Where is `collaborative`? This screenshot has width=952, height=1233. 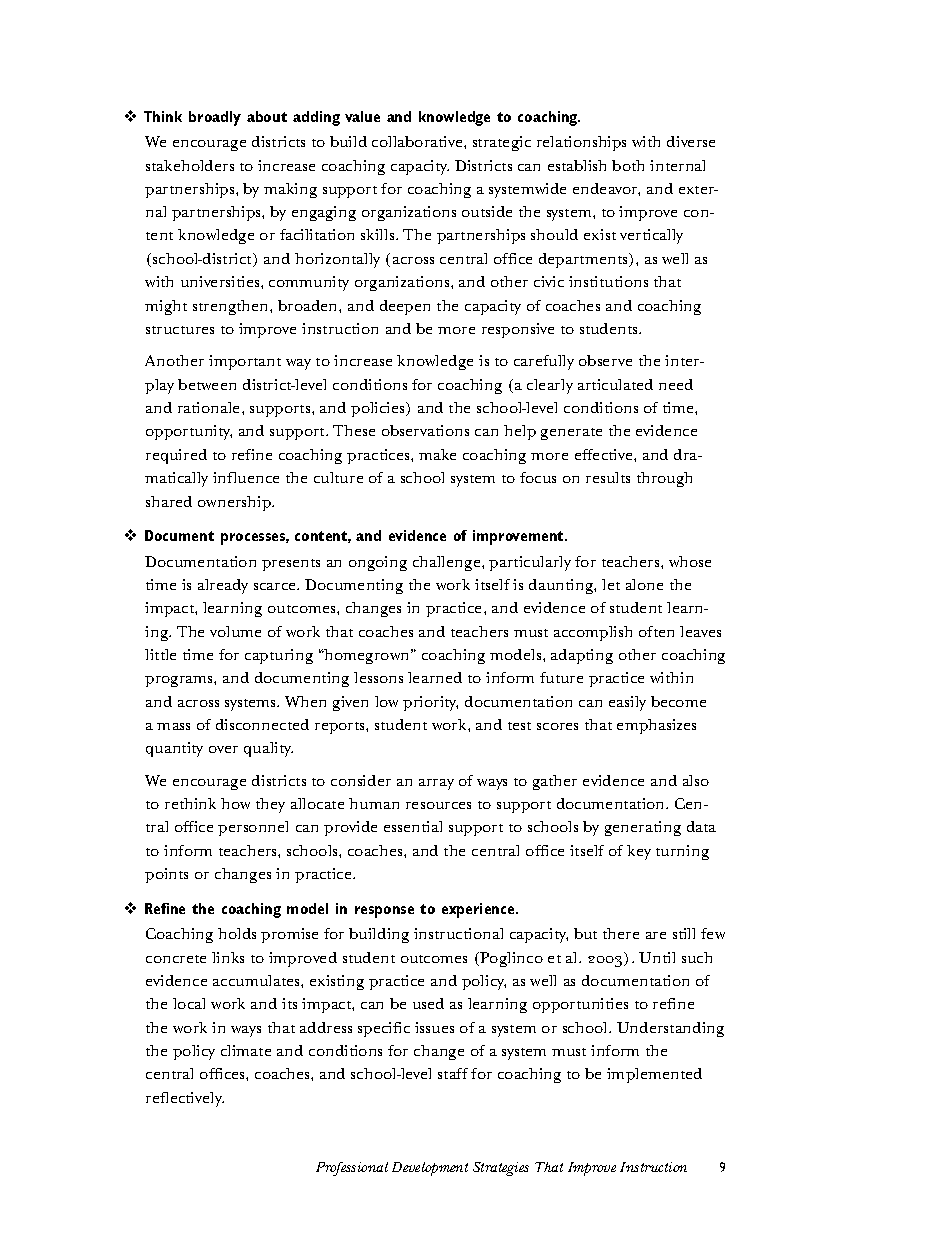 collaborative is located at coordinates (418, 141).
